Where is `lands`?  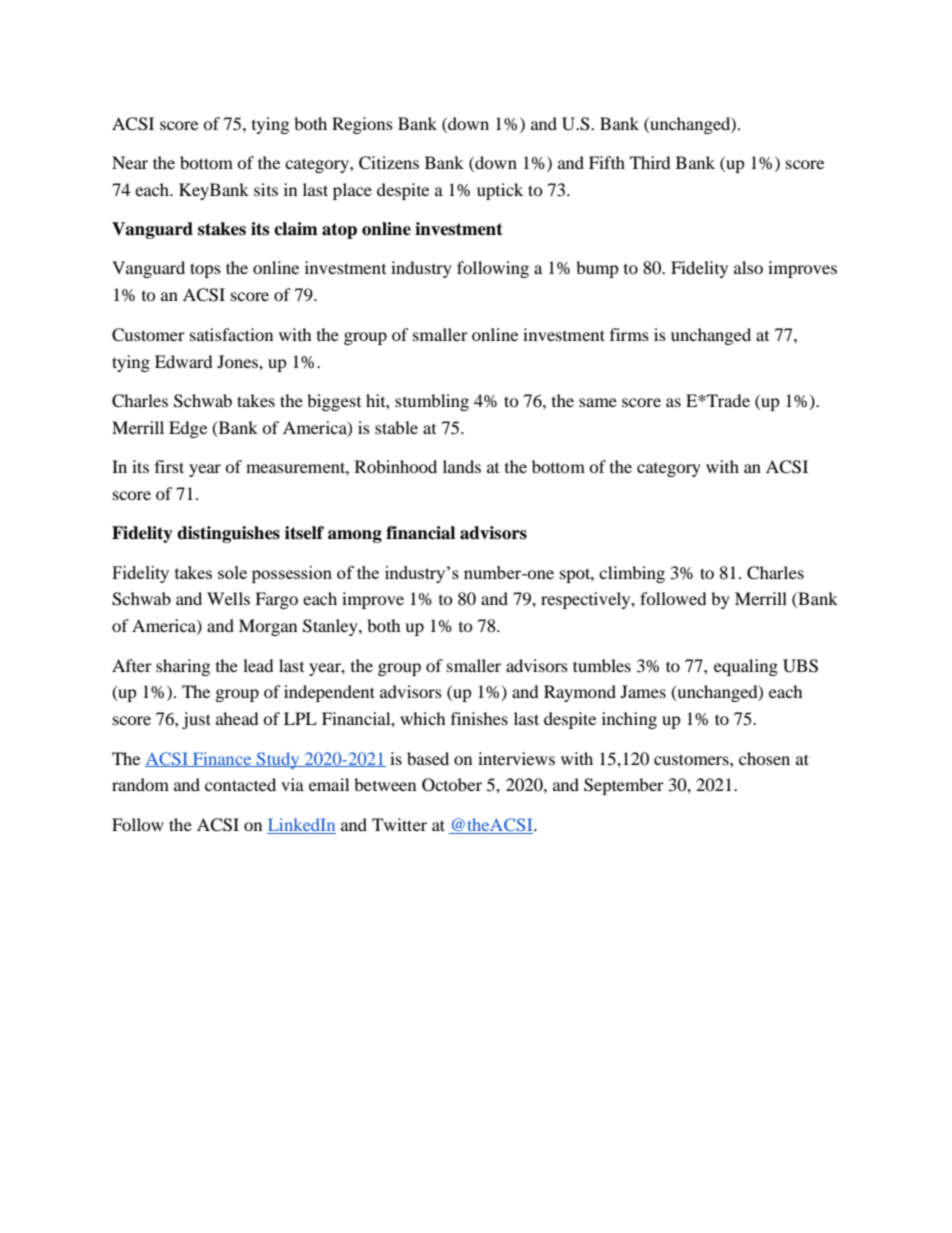 lands is located at coordinates (462, 466).
